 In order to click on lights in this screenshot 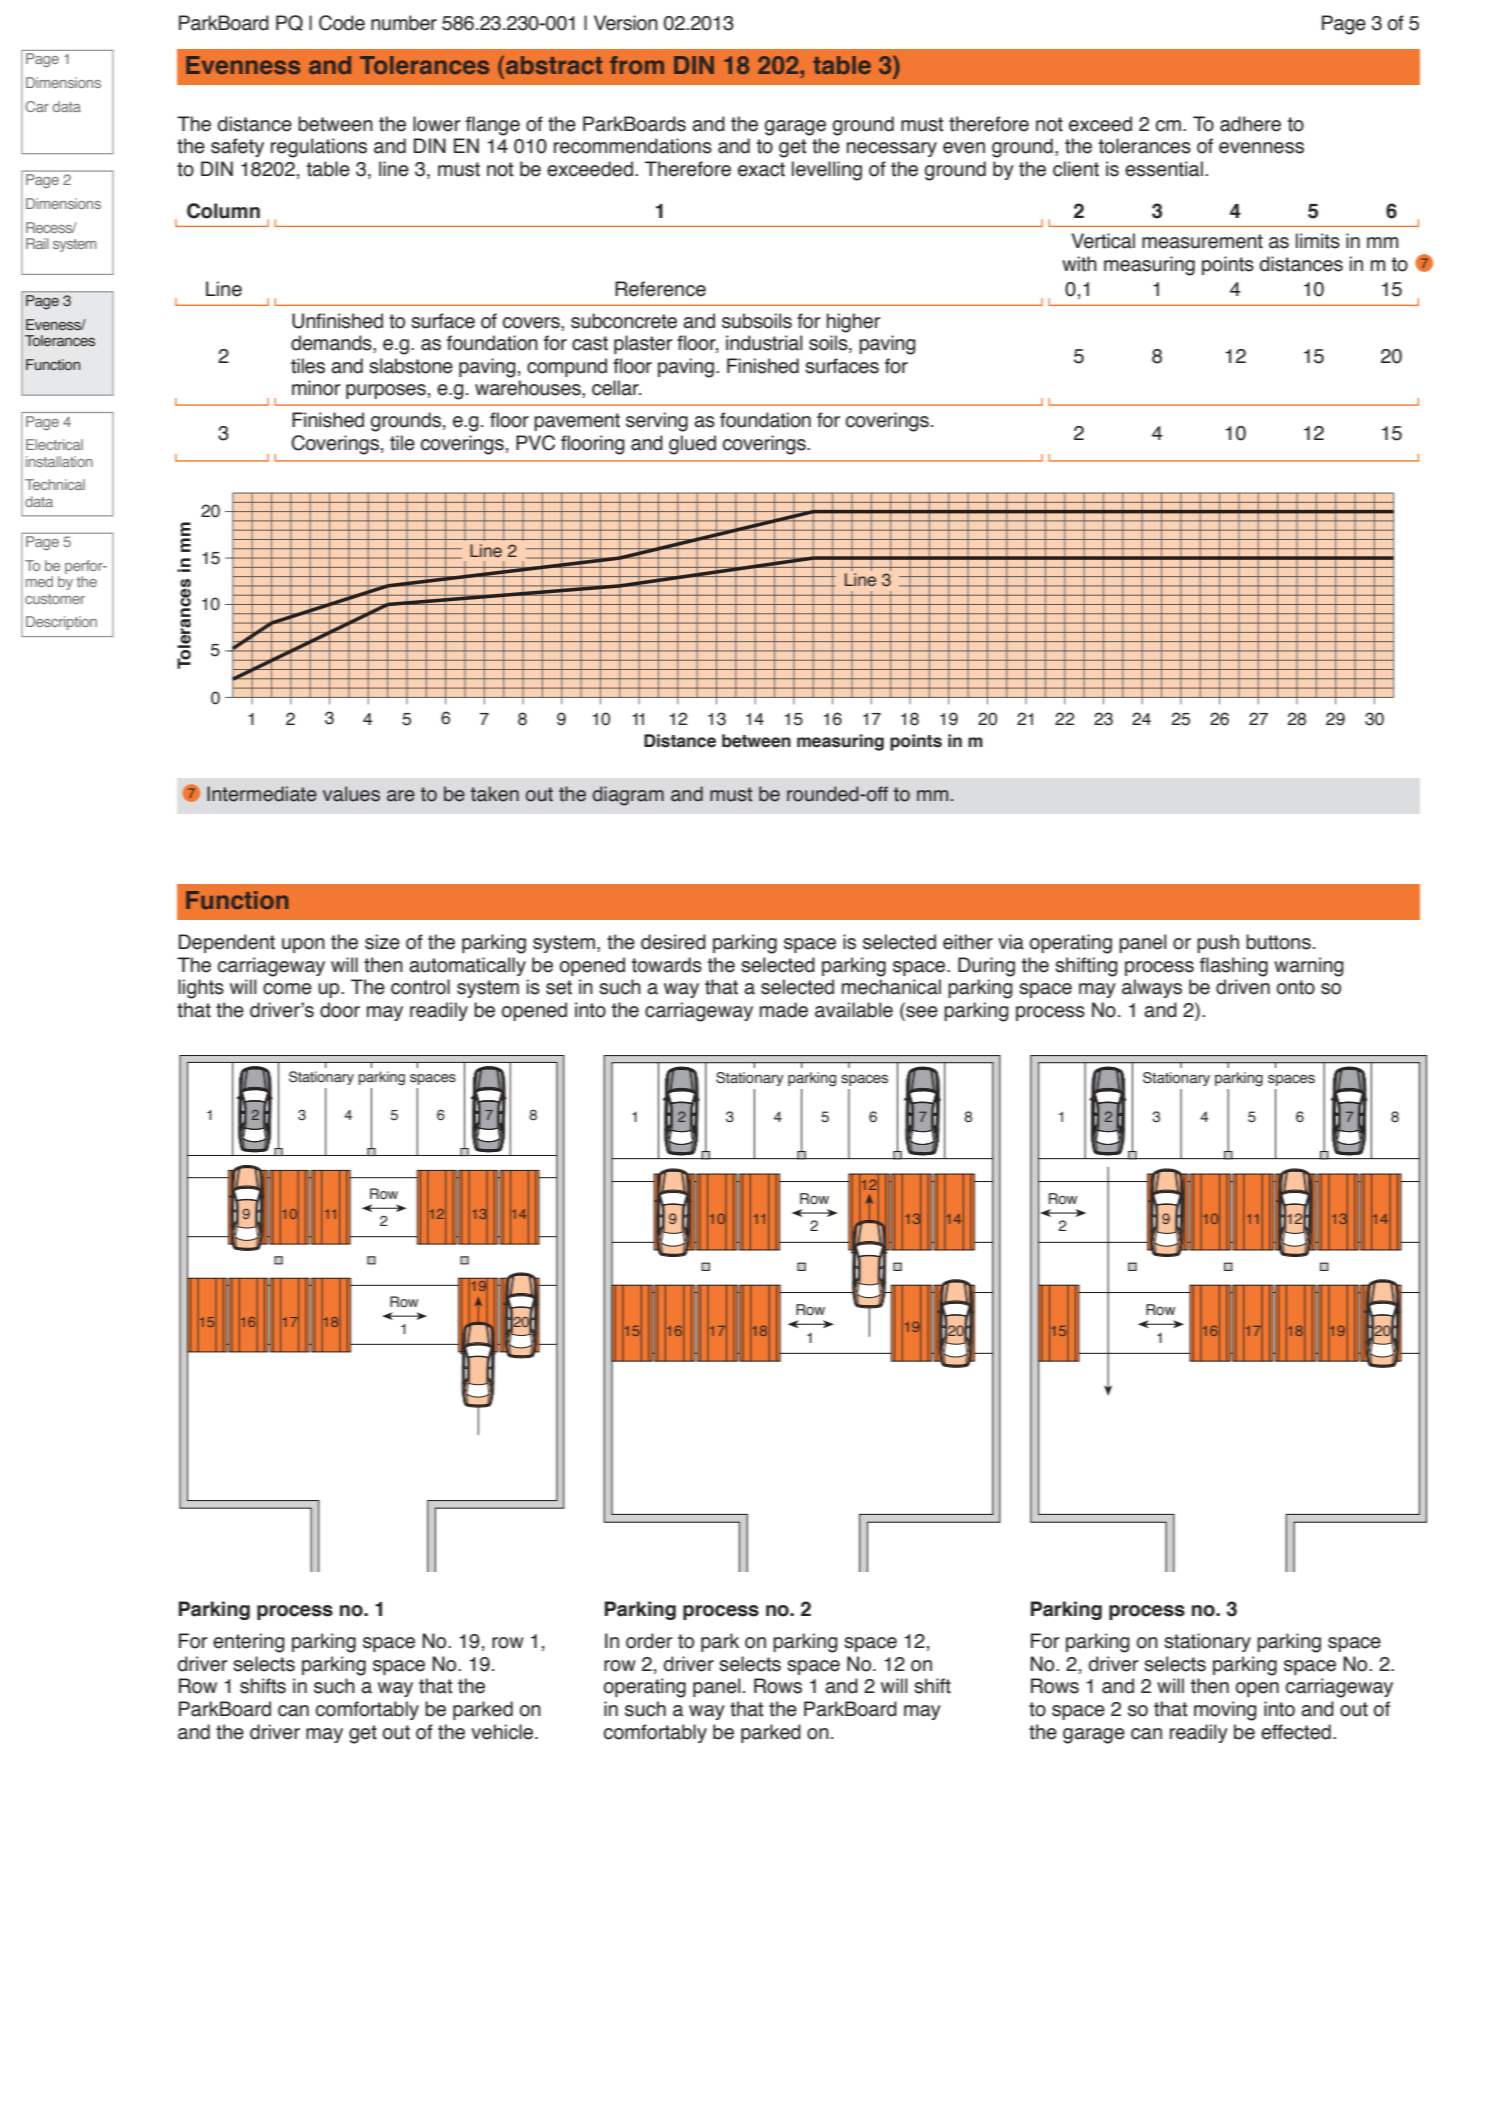, I will do `click(201, 989)`.
